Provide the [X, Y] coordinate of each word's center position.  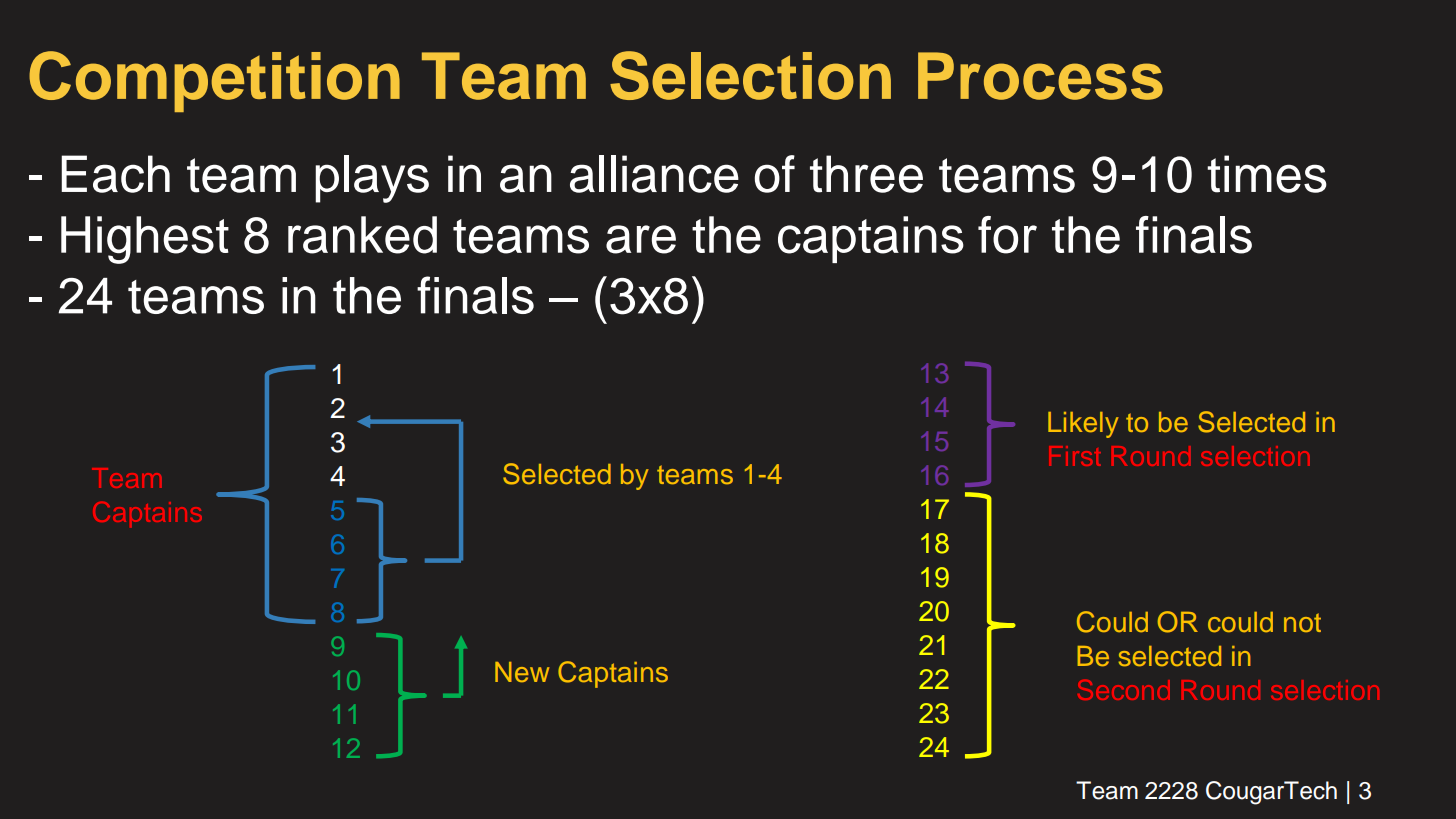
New [522, 672]
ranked [362, 235]
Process [1040, 76]
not [1302, 622]
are [641, 239]
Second [1124, 690]
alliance [654, 174]
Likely [1083, 425]
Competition [214, 81]
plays [372, 179]
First [1075, 456]
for [1007, 235]
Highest [145, 240]
